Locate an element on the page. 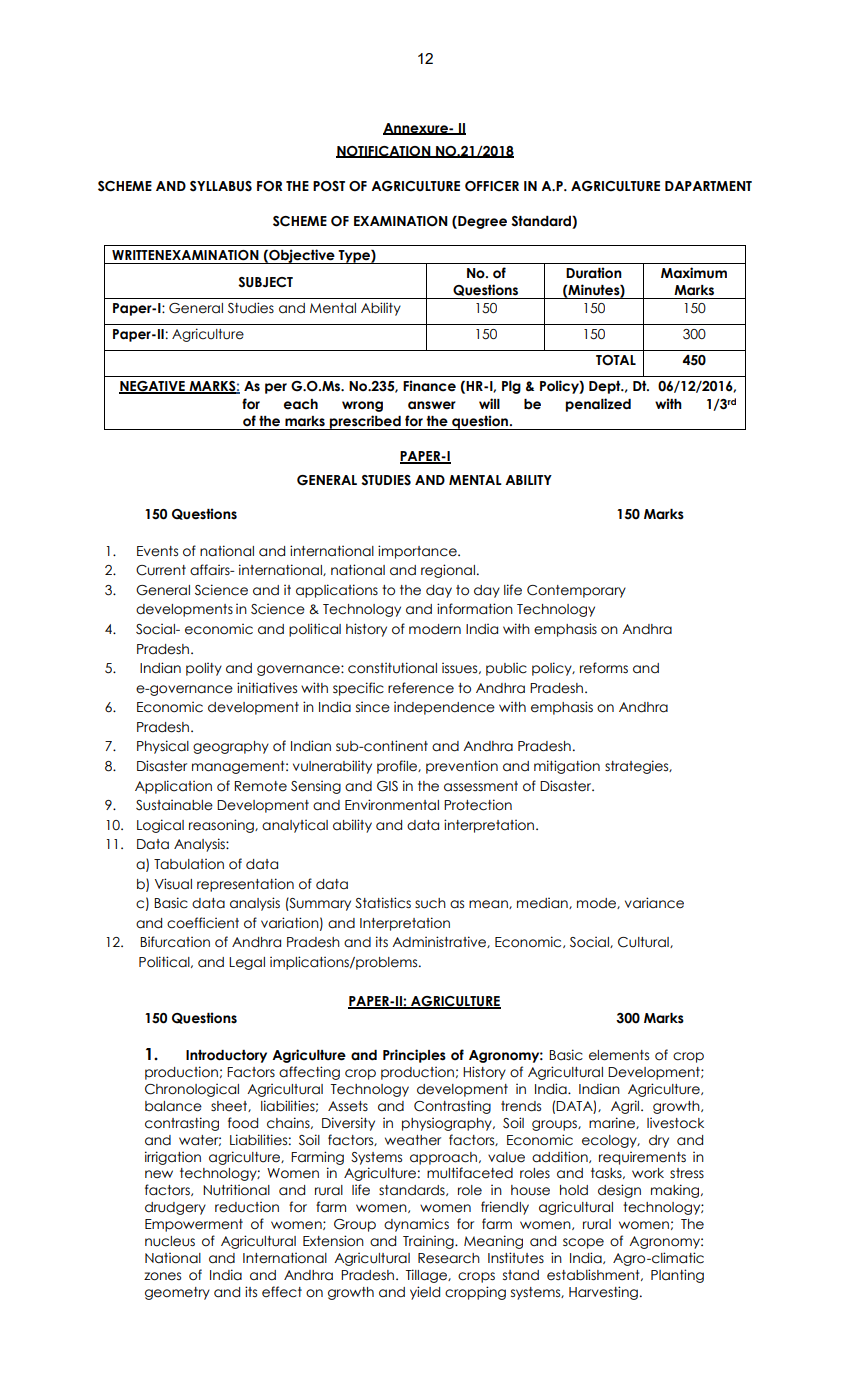 This page has width=849, height=1400. NOTIFICATION is located at coordinates (384, 152).
